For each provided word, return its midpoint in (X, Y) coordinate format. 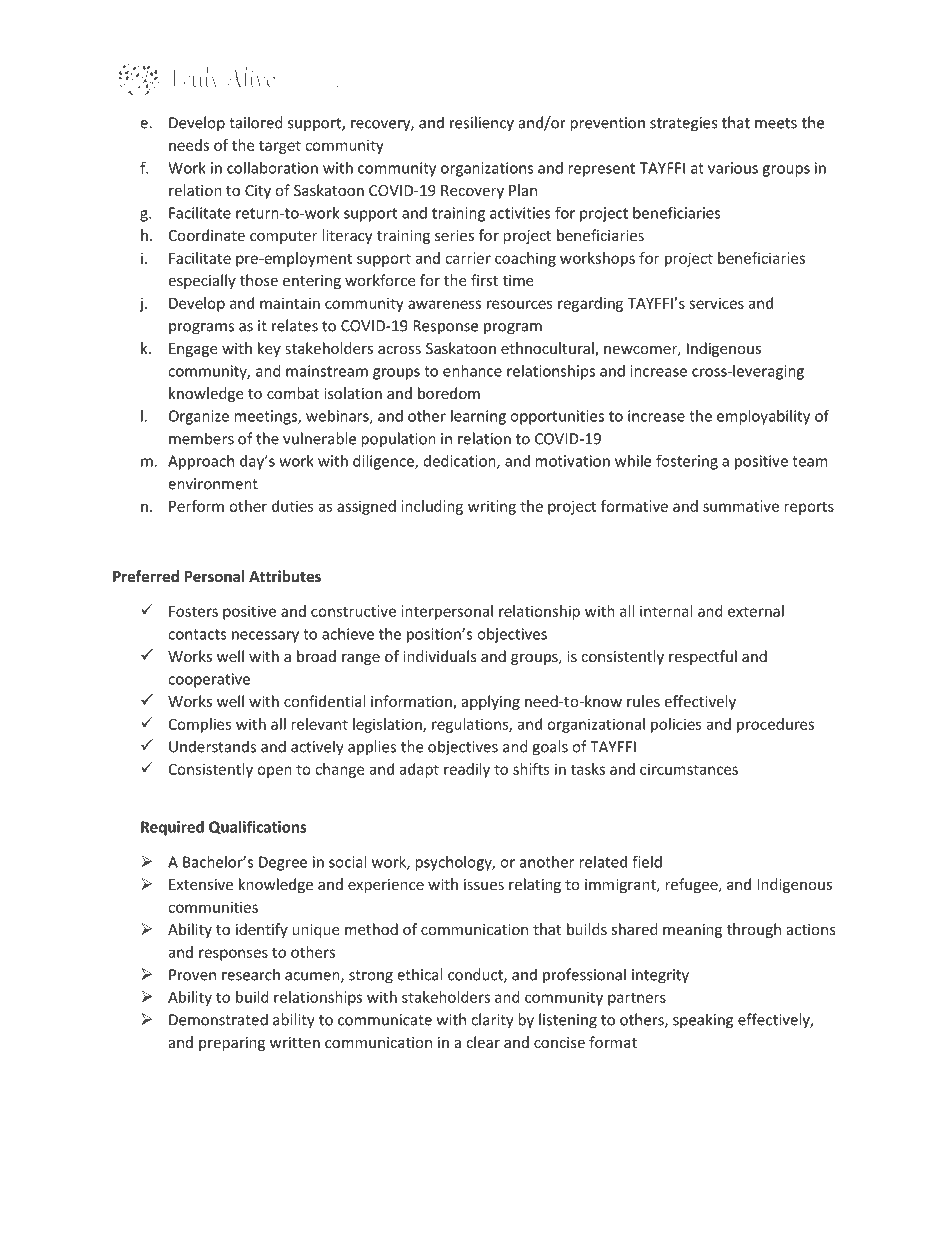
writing (492, 507)
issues (484, 884)
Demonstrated (218, 1019)
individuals (440, 656)
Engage (193, 350)
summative (741, 506)
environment (213, 484)
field (647, 861)
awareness (444, 304)
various (733, 168)
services (716, 303)
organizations (487, 169)
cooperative (209, 680)
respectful (703, 657)
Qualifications (258, 827)
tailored (256, 122)
